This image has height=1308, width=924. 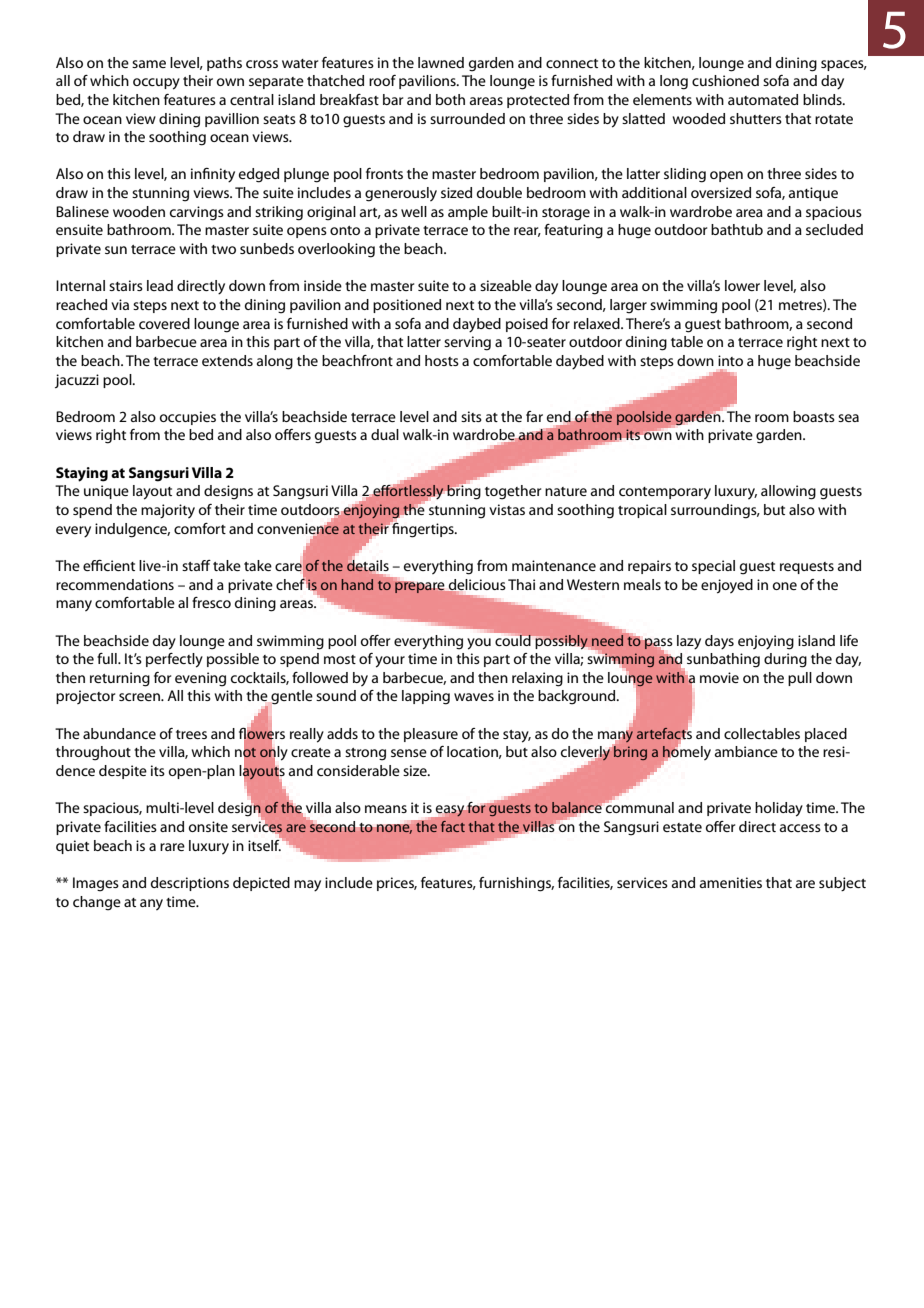 What do you see at coordinates (168, 511) in the image?
I see `majority` at bounding box center [168, 511].
